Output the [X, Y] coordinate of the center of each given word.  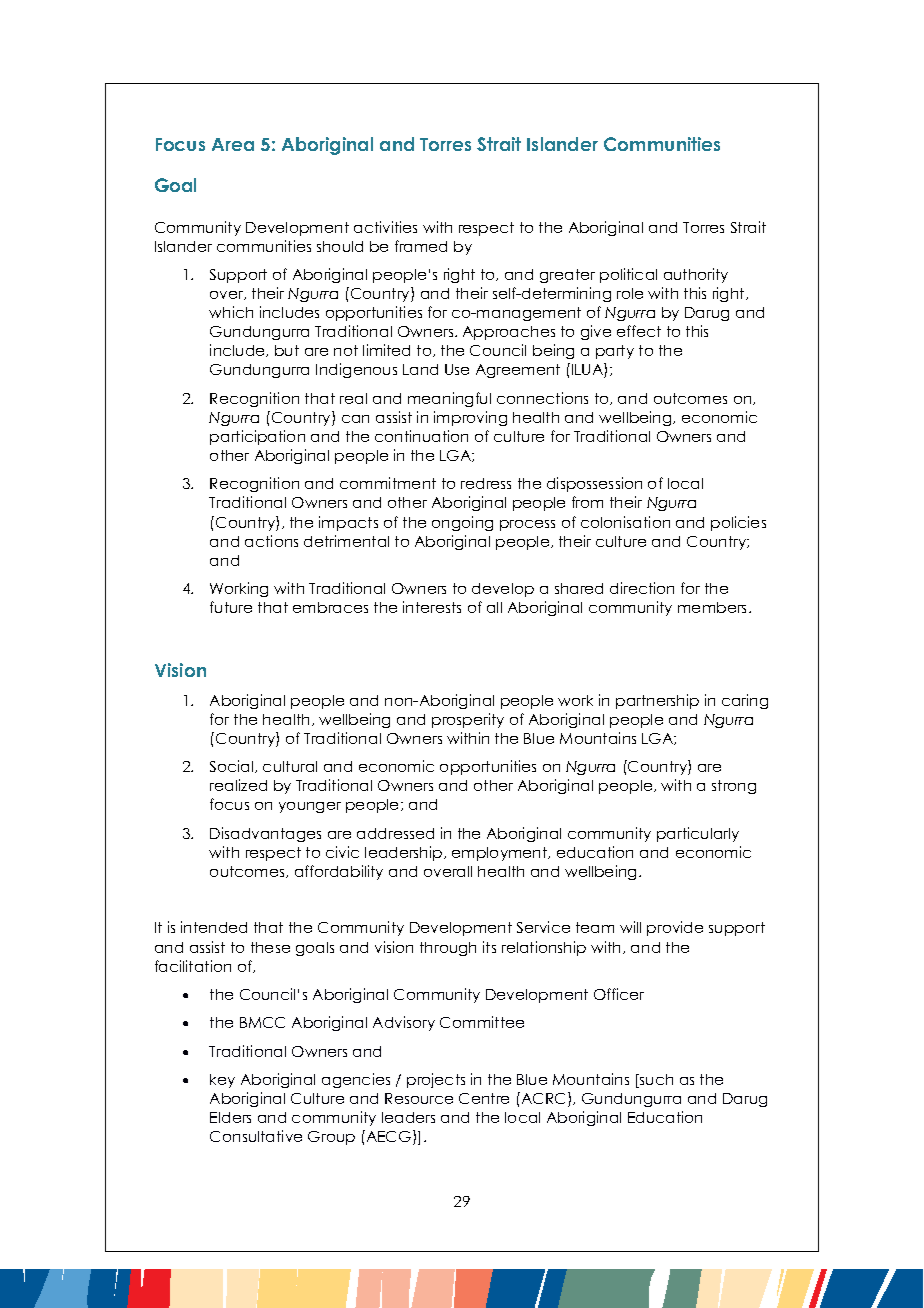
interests [432, 607]
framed [421, 246]
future [231, 607]
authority [696, 275]
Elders [230, 1117]
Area [233, 144]
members [714, 607]
